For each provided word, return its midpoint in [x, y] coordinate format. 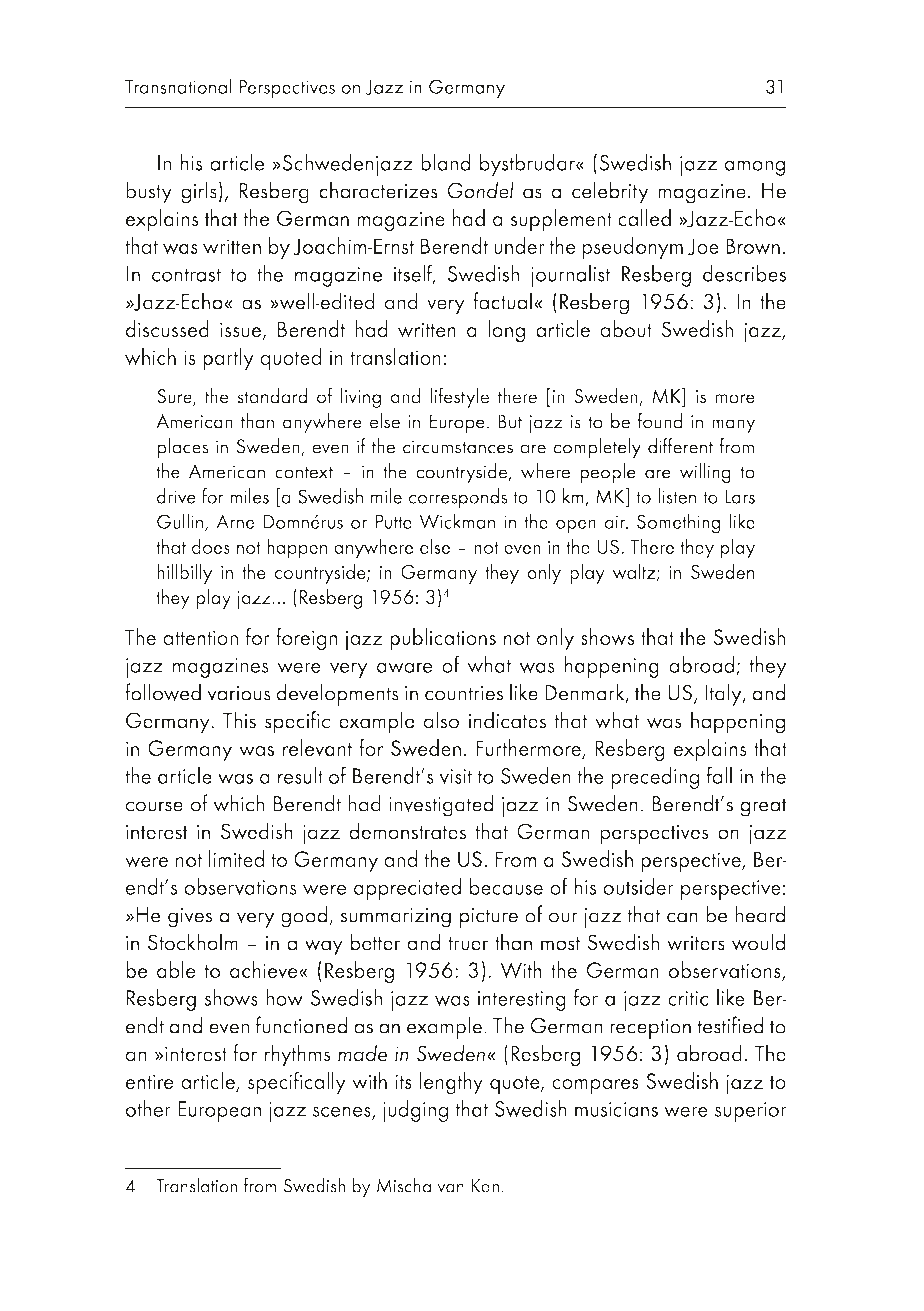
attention [200, 637]
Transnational [178, 86]
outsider [638, 886]
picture [489, 918]
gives [190, 918]
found [660, 420]
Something [678, 523]
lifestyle [460, 397]
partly [228, 359]
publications [443, 639]
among [754, 168]
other [148, 1108]
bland [445, 162]
